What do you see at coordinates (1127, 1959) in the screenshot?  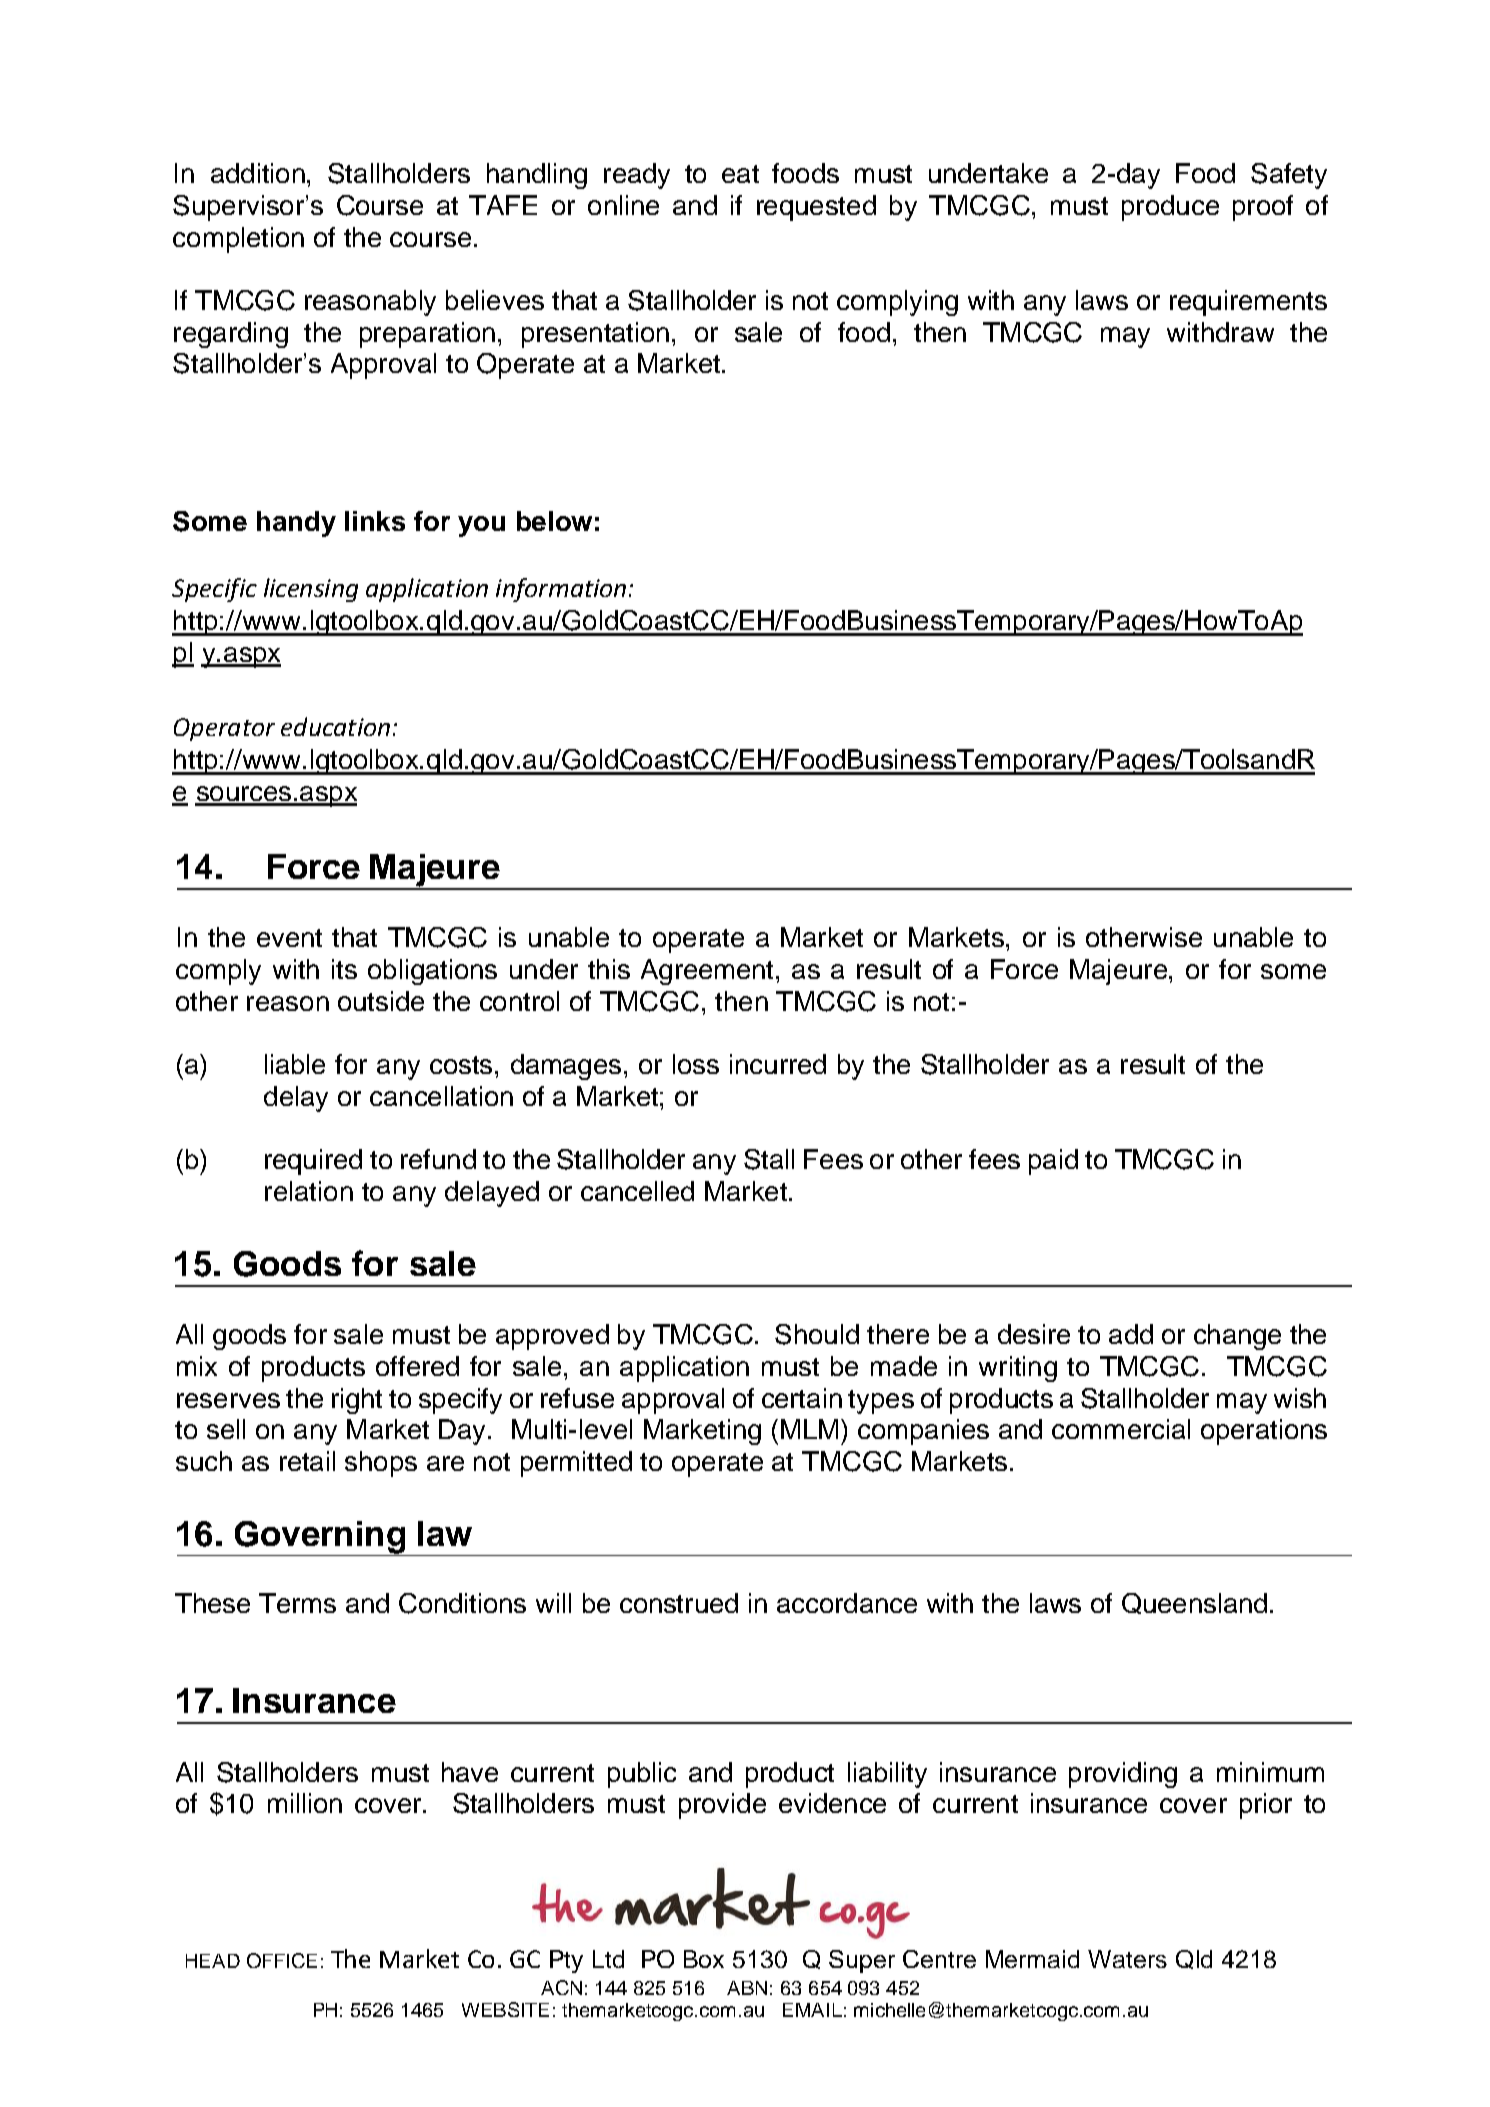 I see `Waters` at bounding box center [1127, 1959].
